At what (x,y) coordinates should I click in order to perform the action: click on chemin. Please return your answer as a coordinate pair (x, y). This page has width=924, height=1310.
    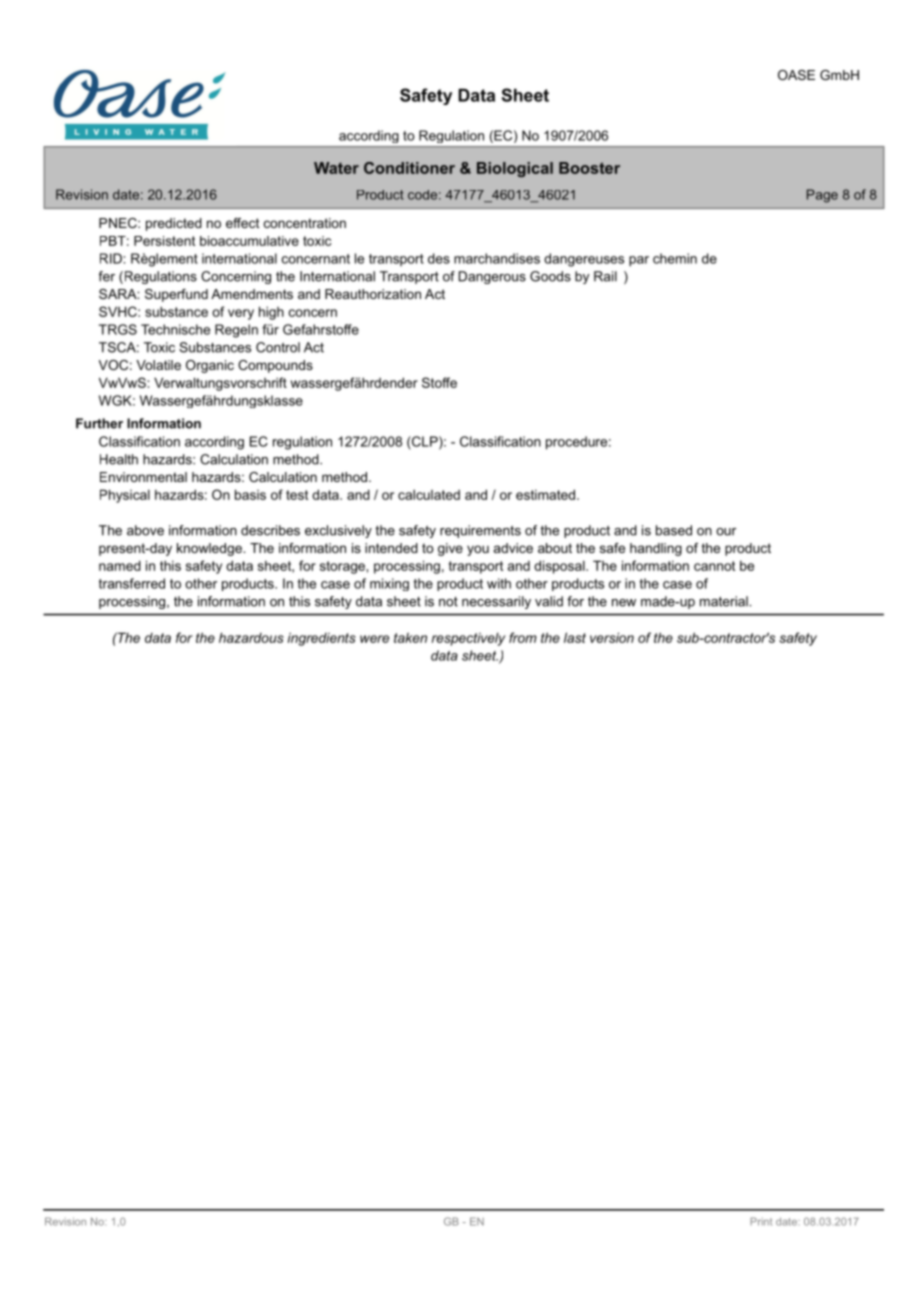
    Looking at the image, I should click on (675, 258).
